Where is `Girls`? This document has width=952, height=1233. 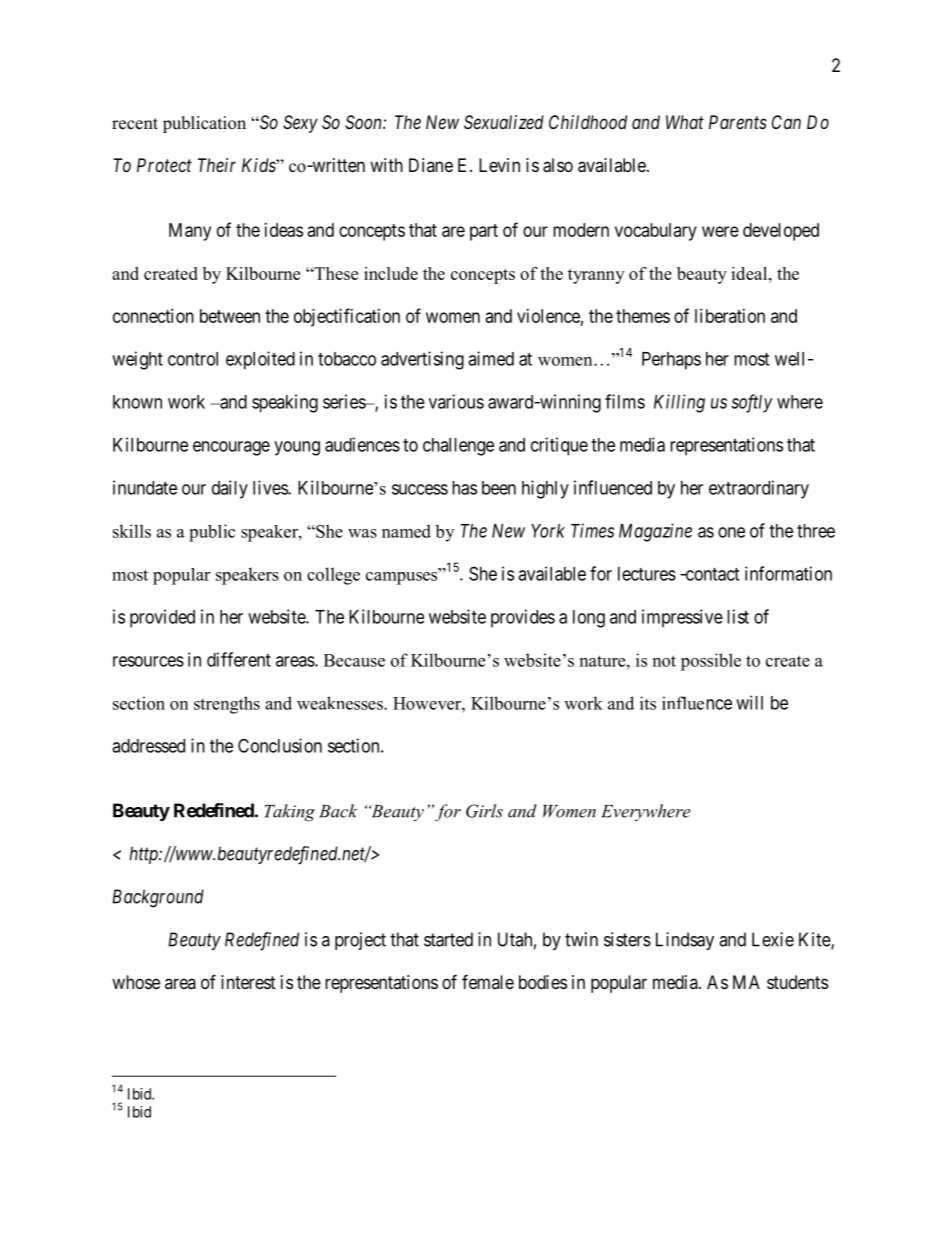 Girls is located at coordinates (484, 811).
